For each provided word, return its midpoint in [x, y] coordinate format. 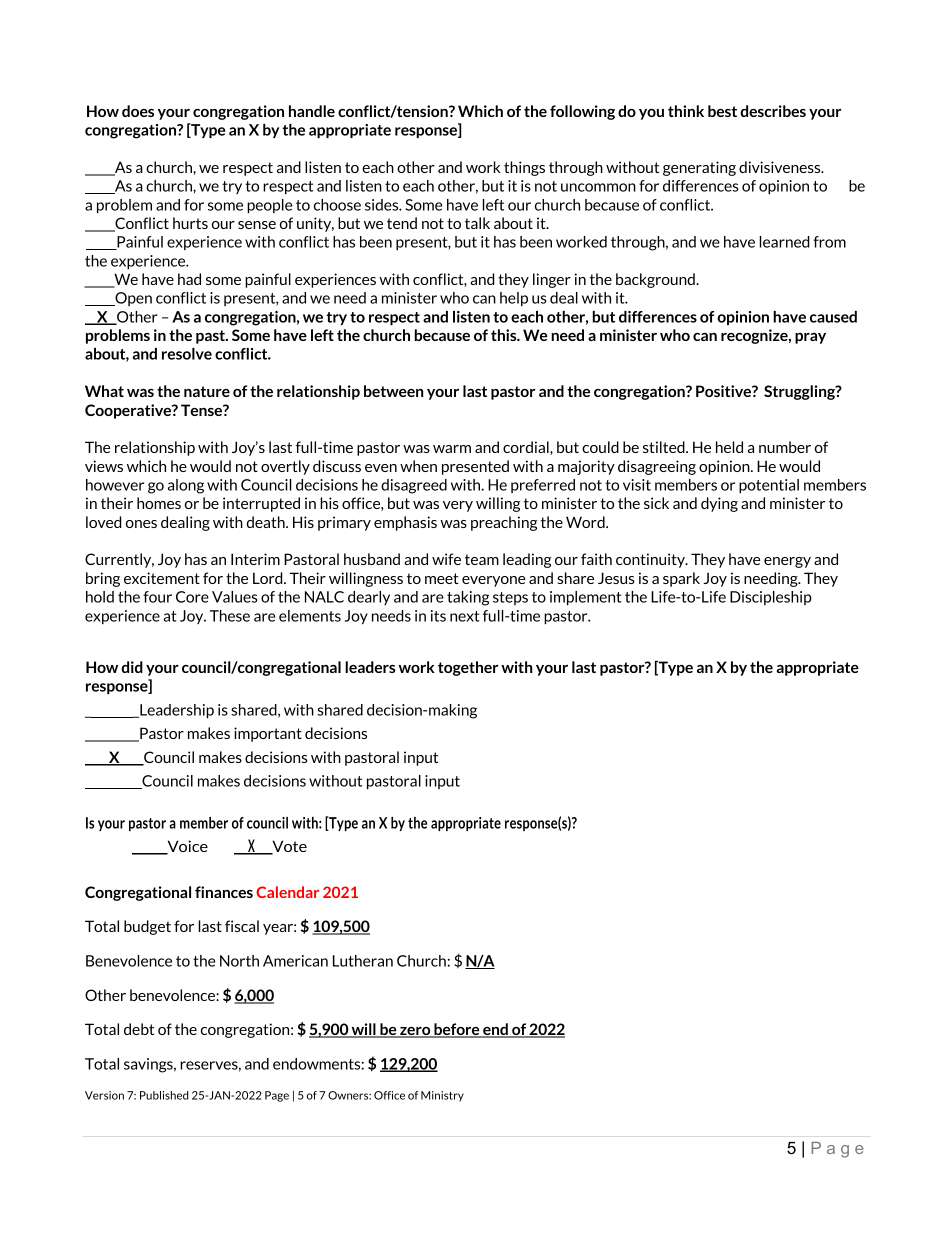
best [722, 111]
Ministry [442, 1096]
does [138, 111]
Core [192, 597]
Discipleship [771, 598]
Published [164, 1095]
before [457, 1030]
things [524, 168]
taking [468, 598]
